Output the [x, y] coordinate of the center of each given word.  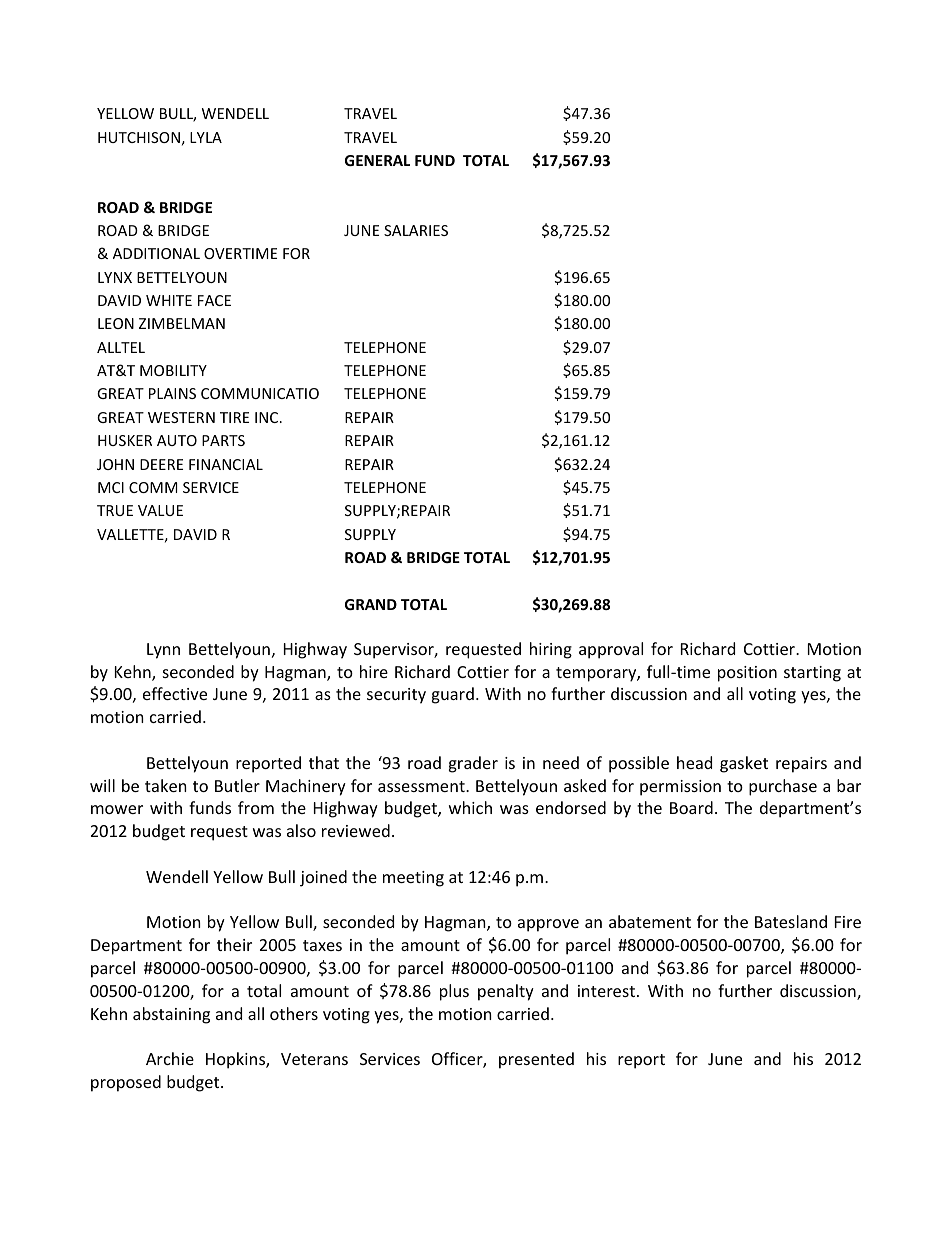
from [256, 807]
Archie [170, 1058]
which [470, 807]
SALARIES [416, 230]
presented [536, 1060]
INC [268, 417]
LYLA [206, 137]
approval [611, 650]
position [747, 674]
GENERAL [377, 160]
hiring [551, 650]
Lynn [163, 651]
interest [606, 991]
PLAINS [172, 393]
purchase [783, 787]
